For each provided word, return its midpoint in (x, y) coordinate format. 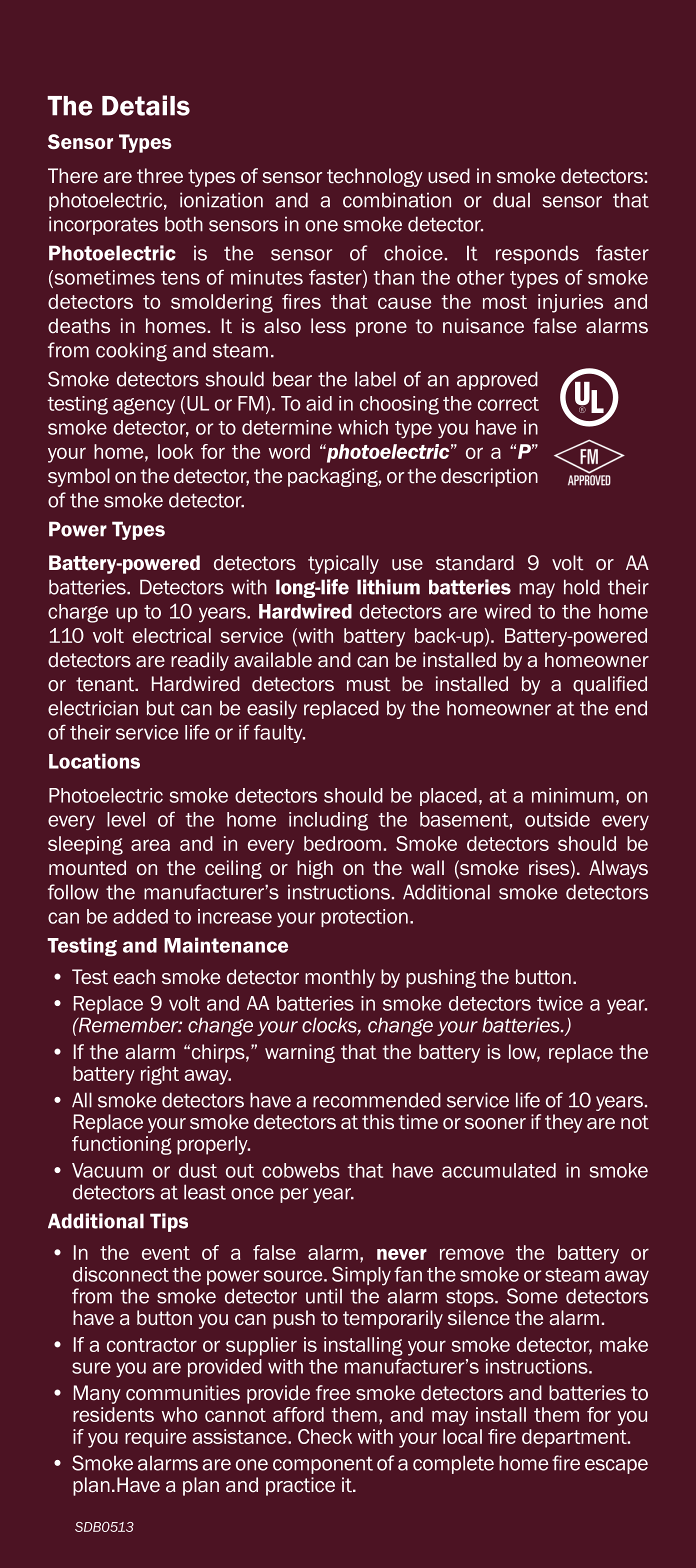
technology (375, 177)
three (160, 176)
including (328, 821)
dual (511, 200)
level (126, 819)
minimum (573, 795)
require (155, 1438)
